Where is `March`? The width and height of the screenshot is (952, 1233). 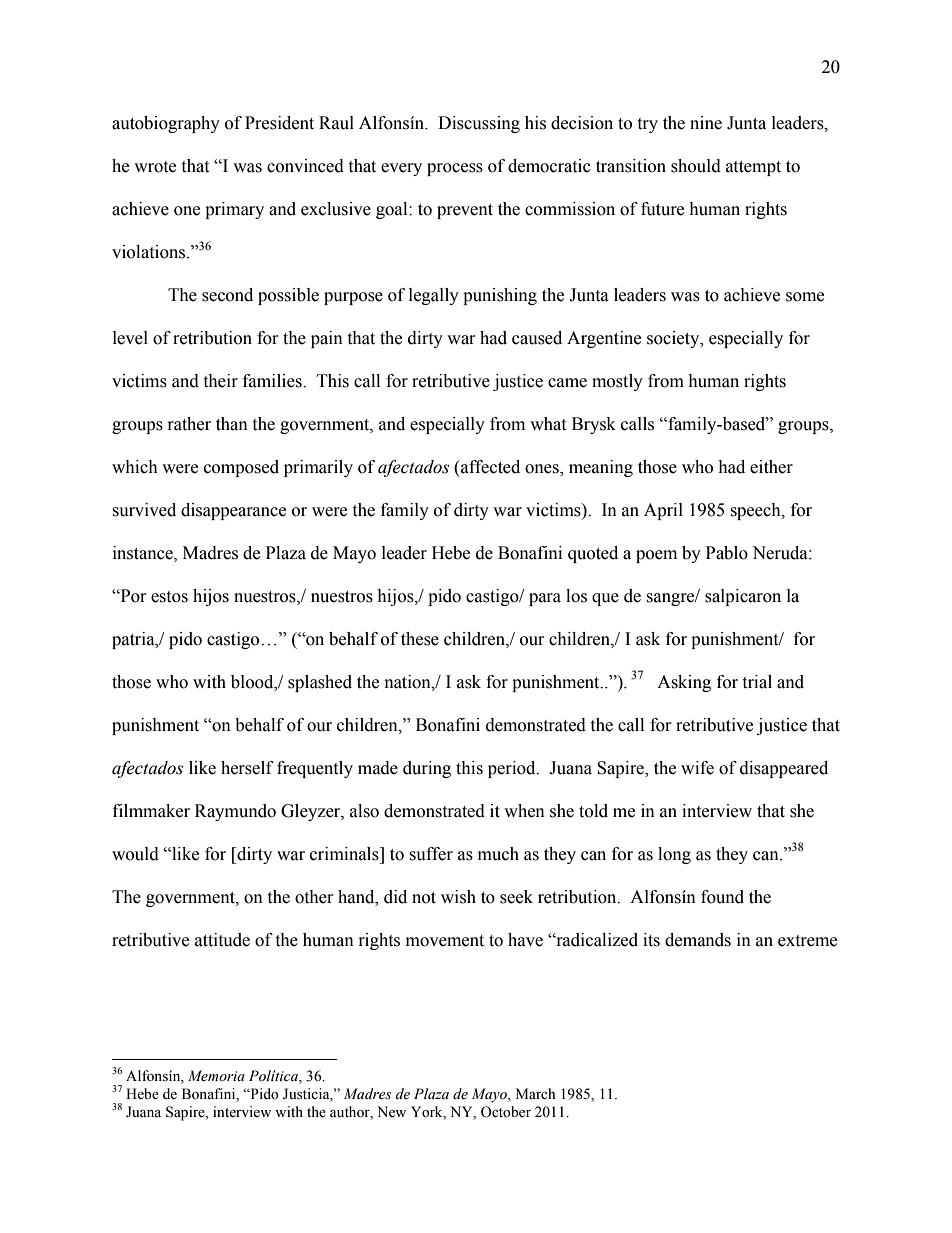 March is located at coordinates (535, 1093).
